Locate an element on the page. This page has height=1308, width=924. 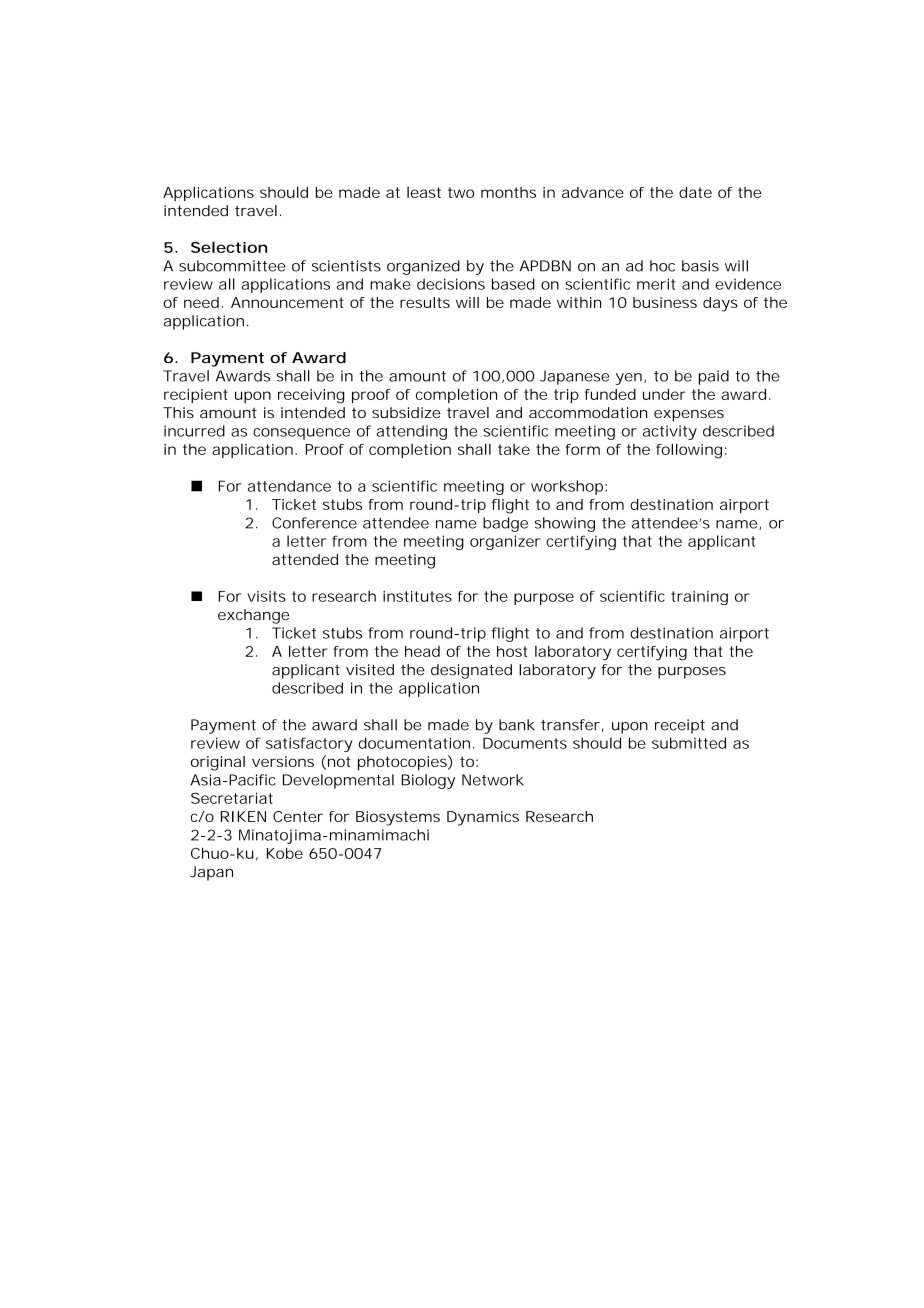
training is located at coordinates (699, 598).
